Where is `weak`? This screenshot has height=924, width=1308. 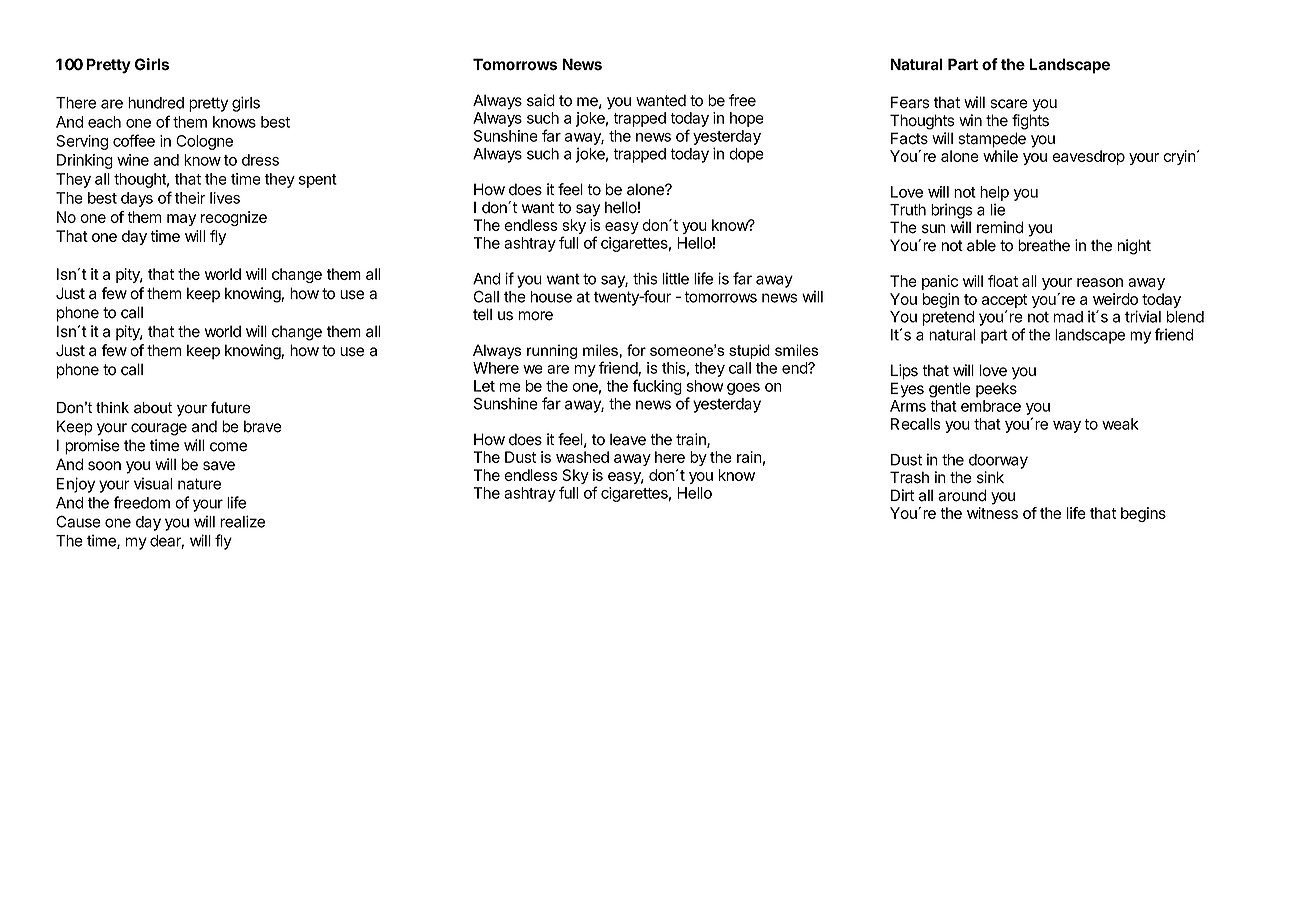 weak is located at coordinates (1120, 424).
